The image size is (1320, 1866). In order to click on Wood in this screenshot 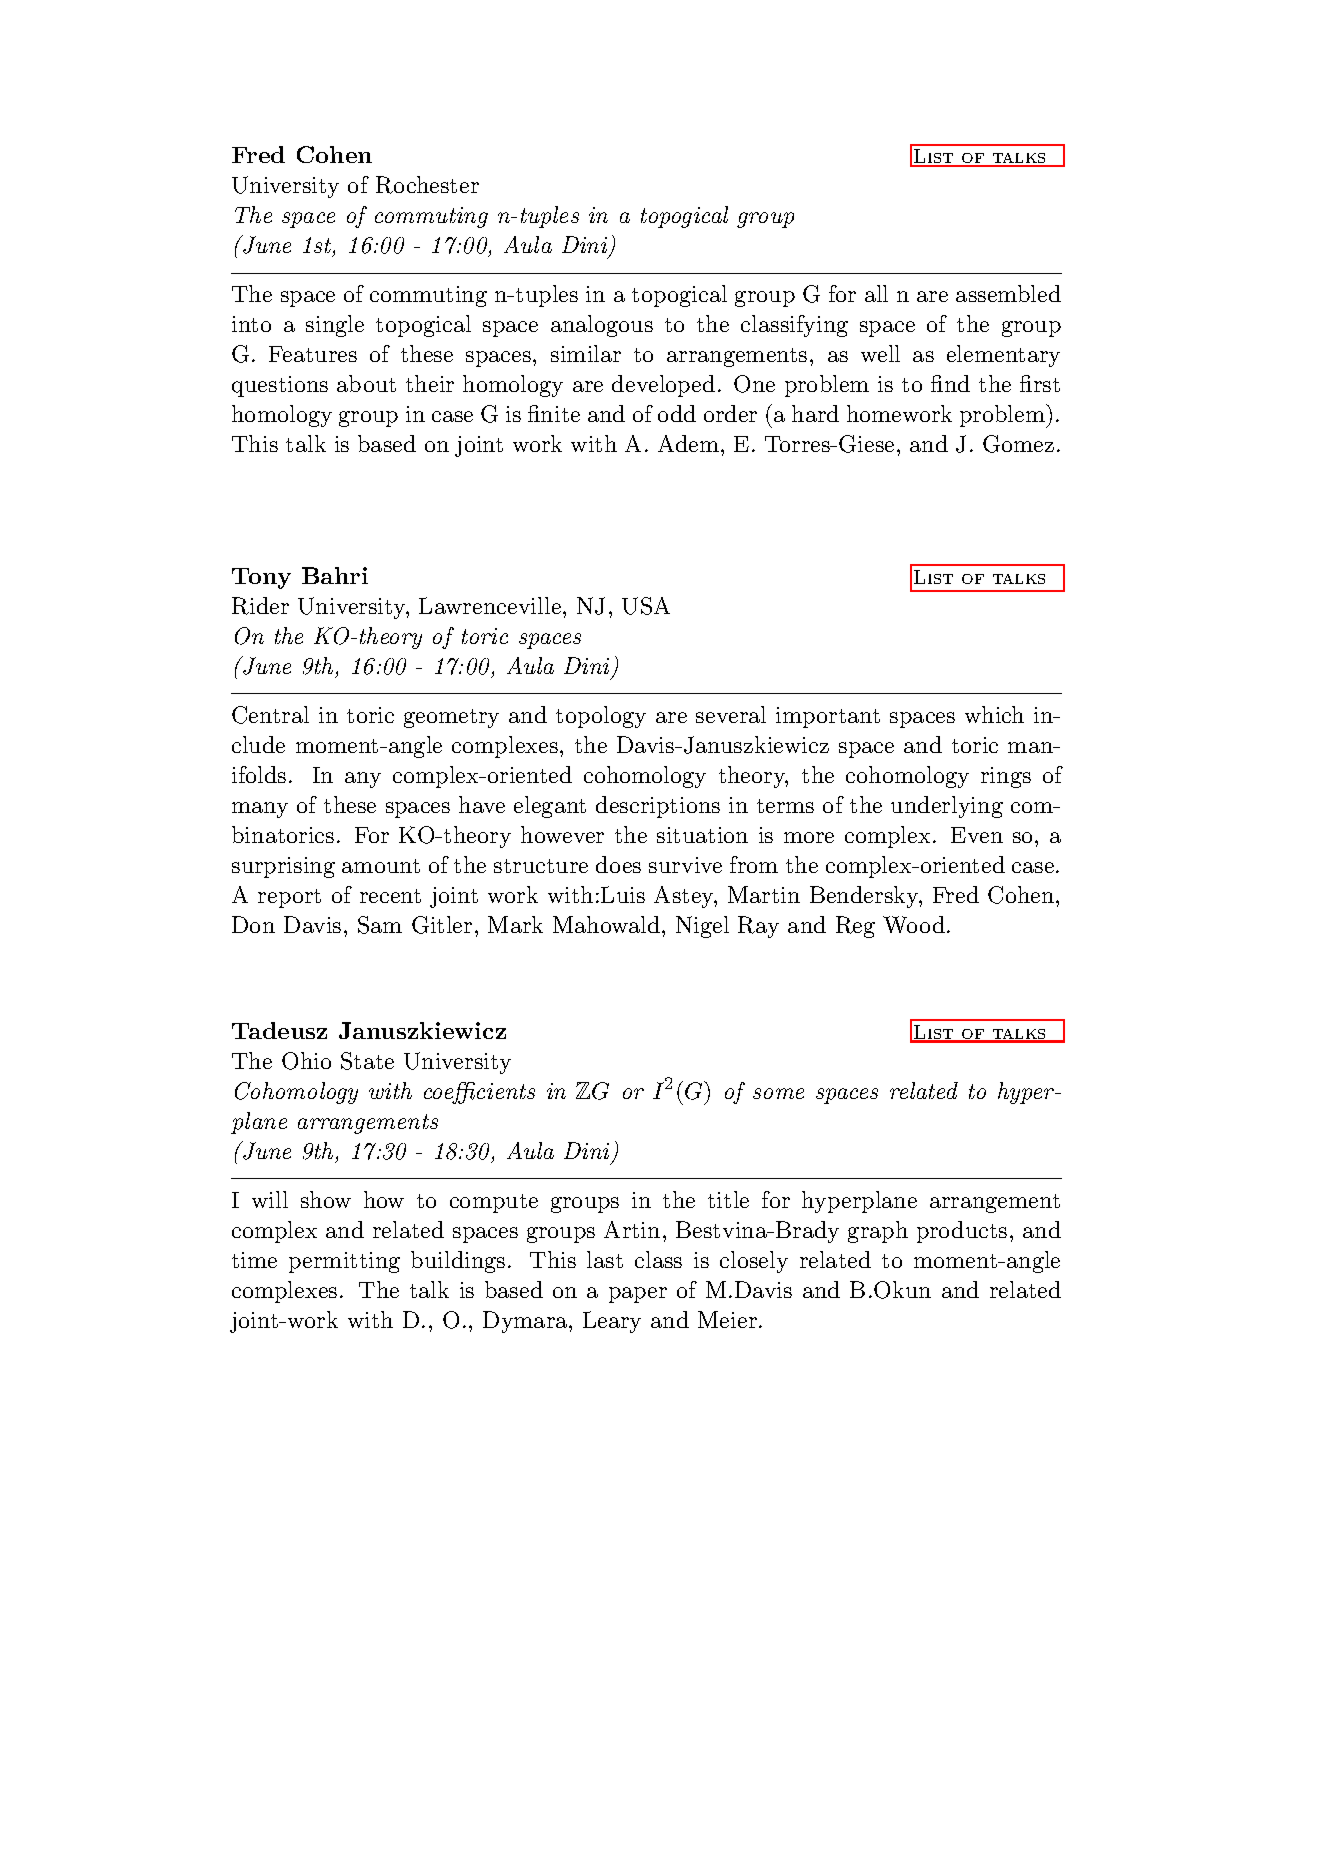, I will do `click(914, 924)`.
